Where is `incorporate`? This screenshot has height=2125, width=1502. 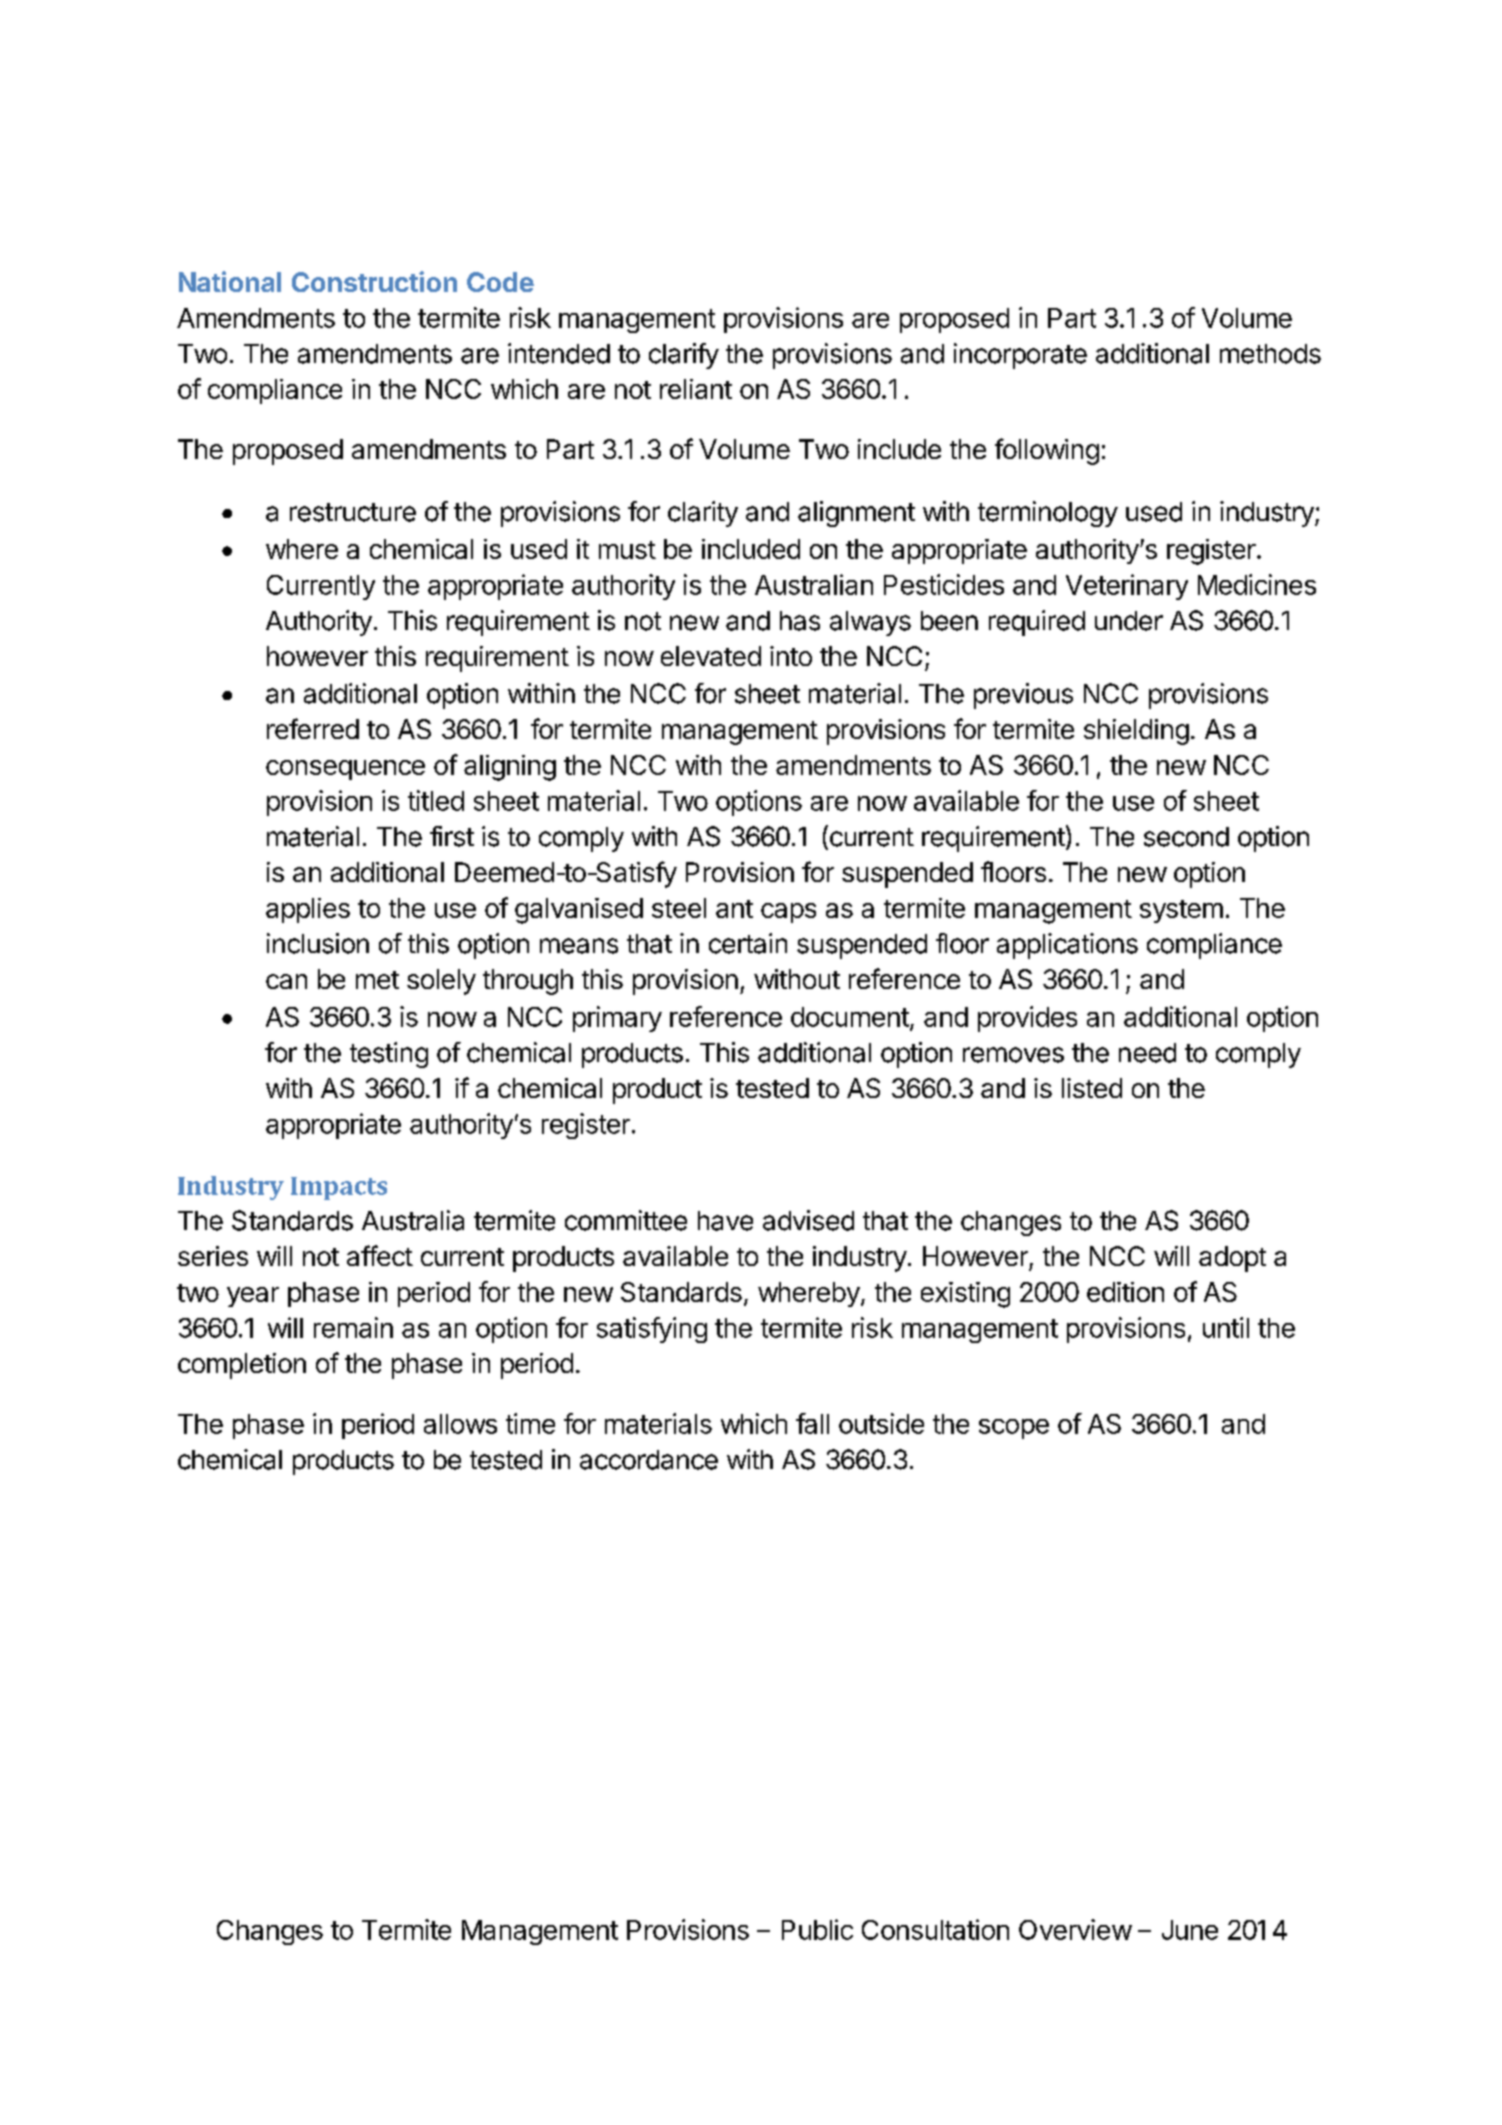
incorporate is located at coordinates (1020, 356).
